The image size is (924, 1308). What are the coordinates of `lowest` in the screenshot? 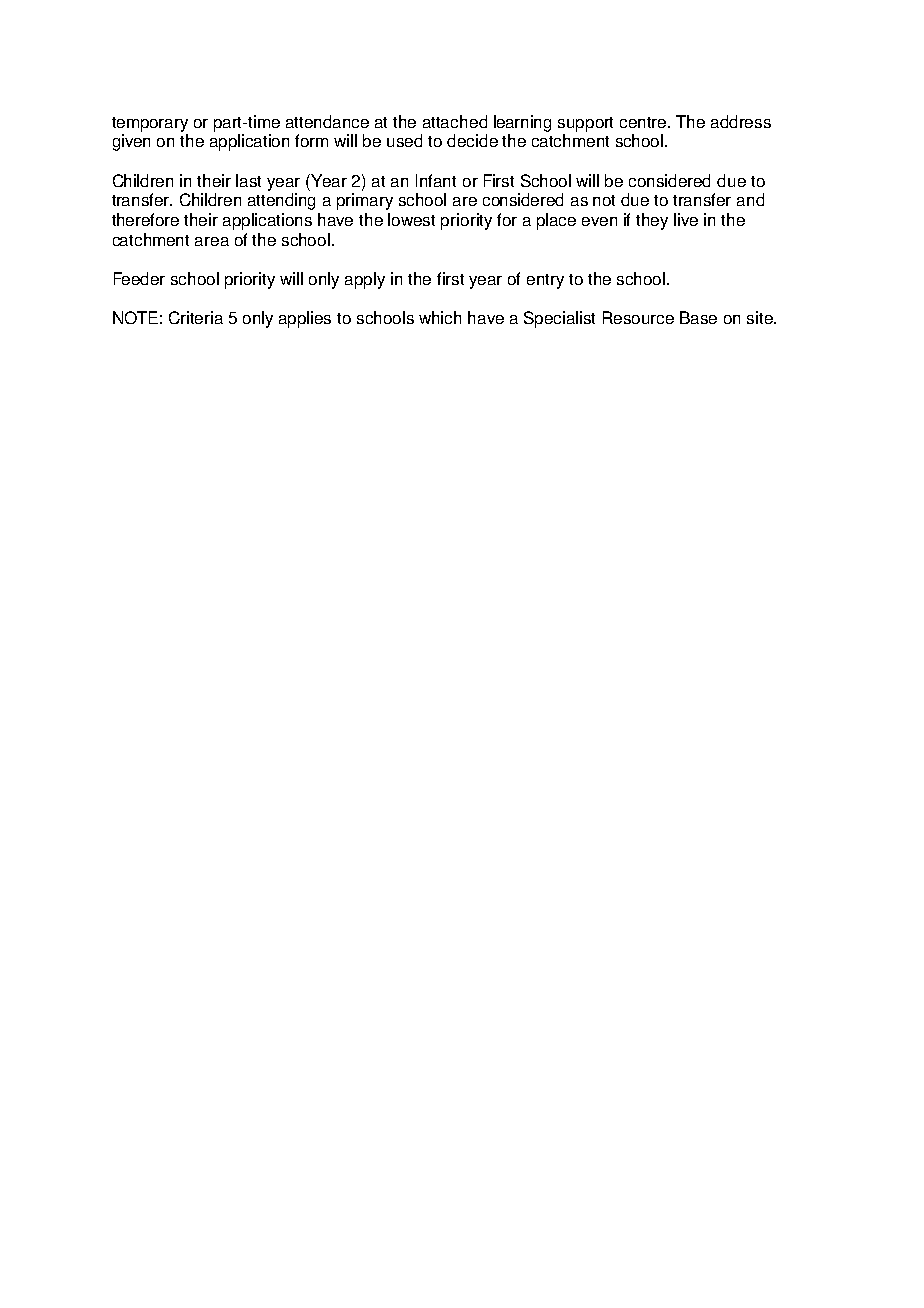 It's located at (411, 219).
